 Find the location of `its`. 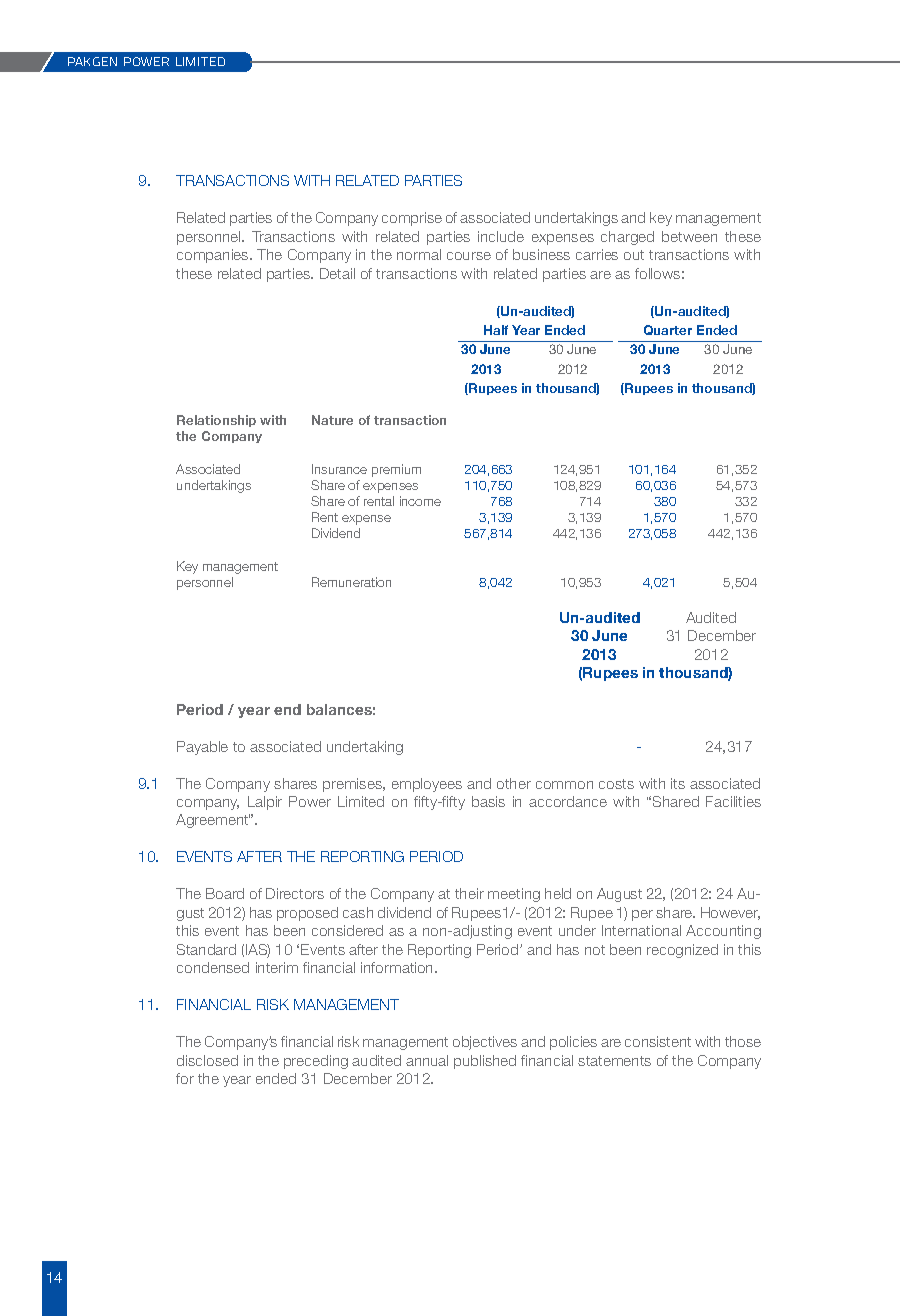

its is located at coordinates (678, 783).
